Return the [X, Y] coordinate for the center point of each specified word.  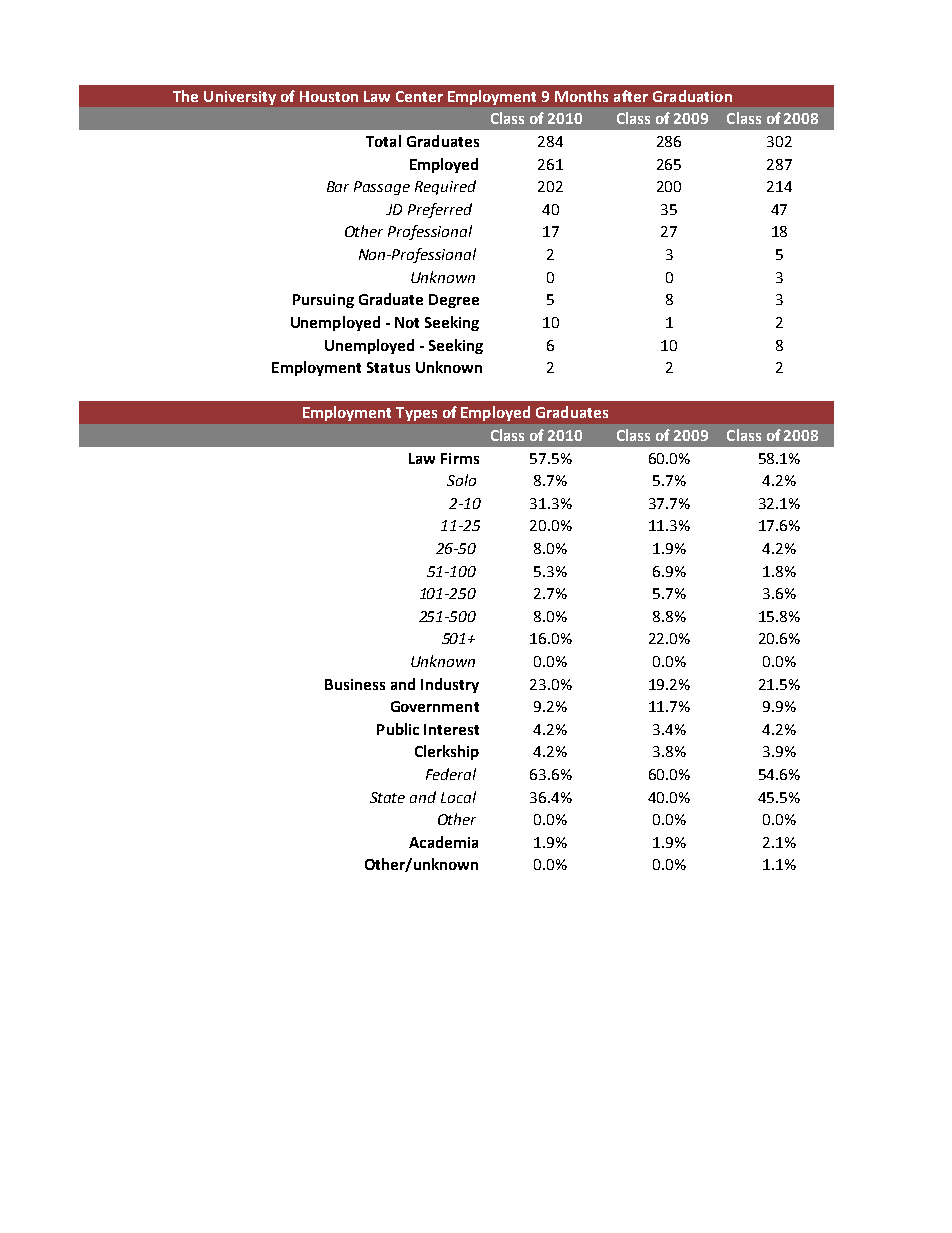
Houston [329, 96]
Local [458, 797]
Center [419, 96]
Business [355, 684]
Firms [460, 458]
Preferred [440, 210]
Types [416, 414]
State [387, 797]
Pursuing [323, 301]
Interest [451, 729]
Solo [461, 480]
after [631, 96]
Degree [454, 301]
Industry [450, 685]
